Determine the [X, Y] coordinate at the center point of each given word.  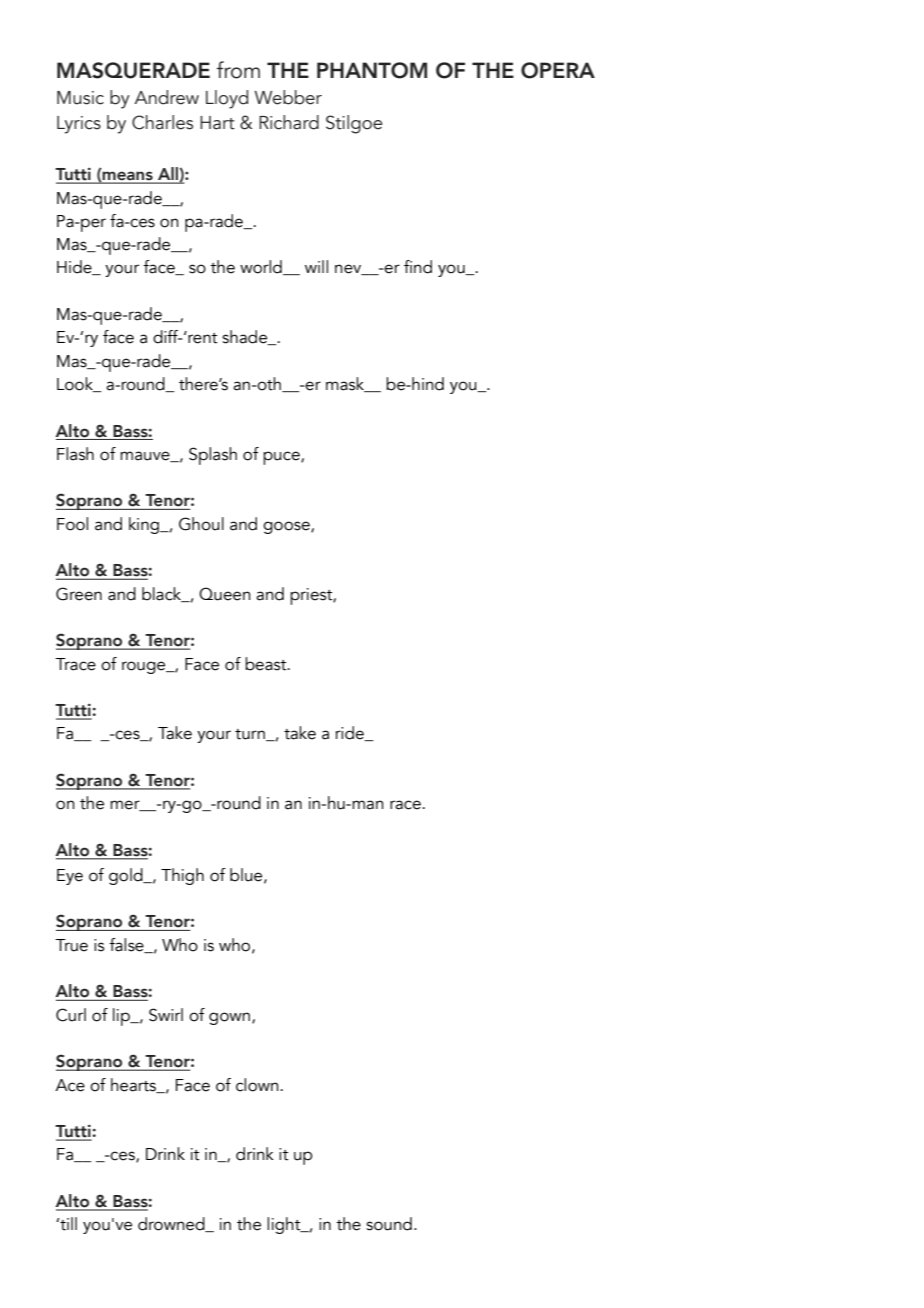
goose [287, 527]
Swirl [166, 1015]
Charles [162, 122]
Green [79, 594]
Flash [75, 454]
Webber [288, 97]
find [418, 267]
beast [267, 664]
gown [229, 1018]
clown [257, 1085]
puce [282, 458]
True [71, 945]
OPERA [558, 70]
